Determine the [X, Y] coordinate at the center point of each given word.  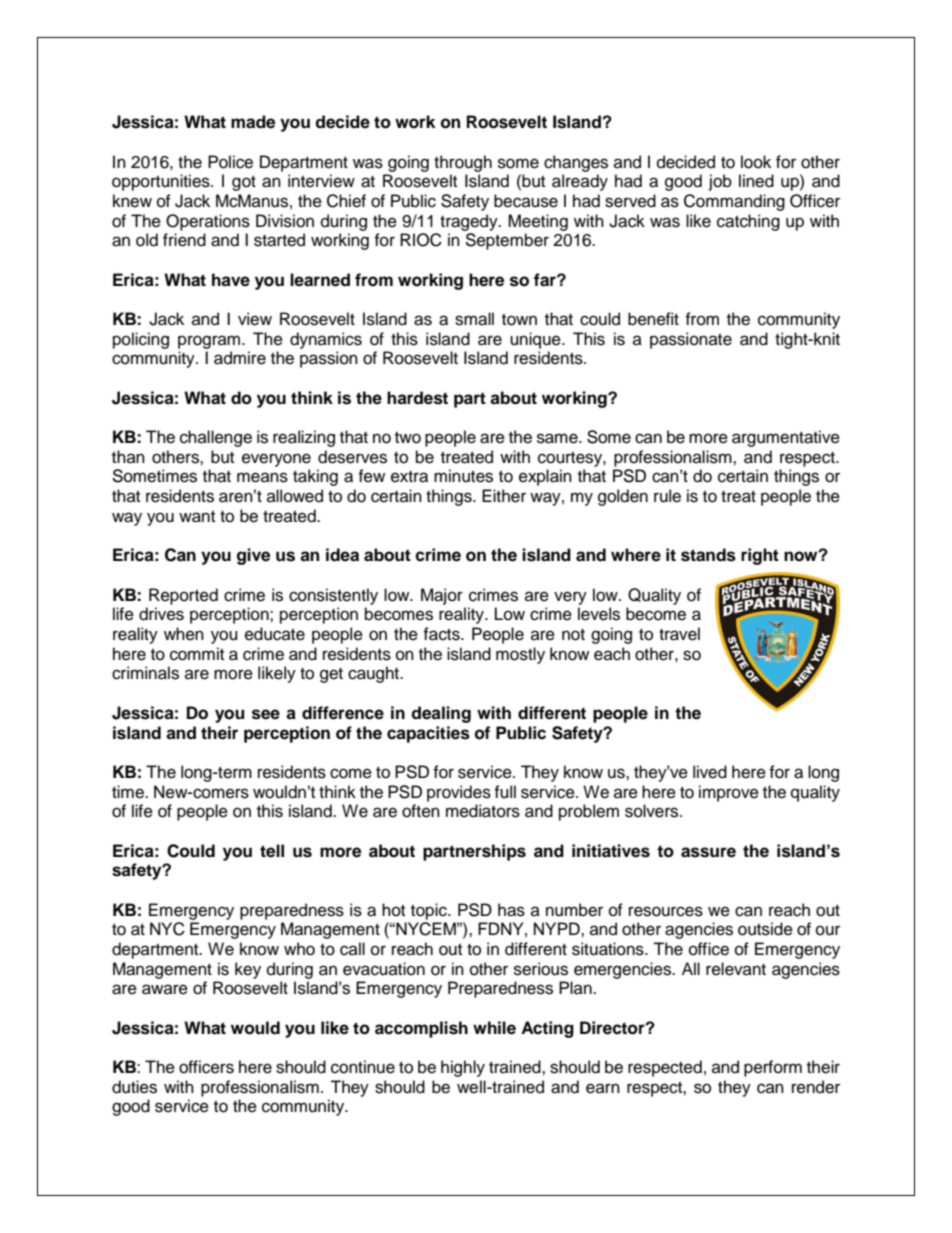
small [474, 319]
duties [134, 1087]
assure [708, 852]
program [210, 342]
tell [272, 851]
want [197, 517]
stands [708, 555]
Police [230, 162]
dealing [441, 714]
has [511, 910]
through [463, 163]
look [756, 162]
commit [197, 654]
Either [504, 496]
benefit [653, 319]
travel [679, 634]
